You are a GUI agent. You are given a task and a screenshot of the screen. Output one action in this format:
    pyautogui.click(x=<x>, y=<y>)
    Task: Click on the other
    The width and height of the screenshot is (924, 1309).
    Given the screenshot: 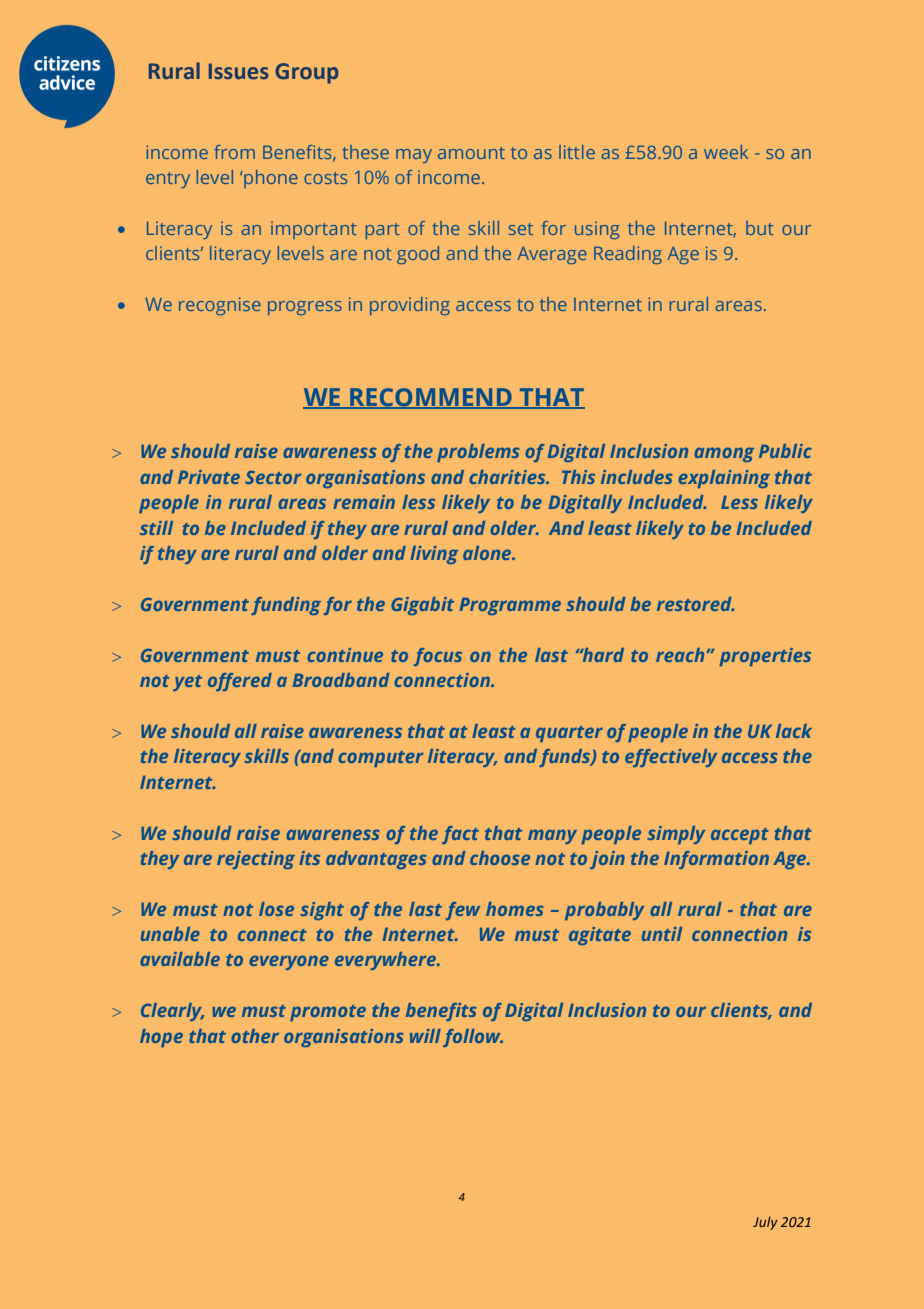 What is the action you would take?
    pyautogui.click(x=255, y=1036)
